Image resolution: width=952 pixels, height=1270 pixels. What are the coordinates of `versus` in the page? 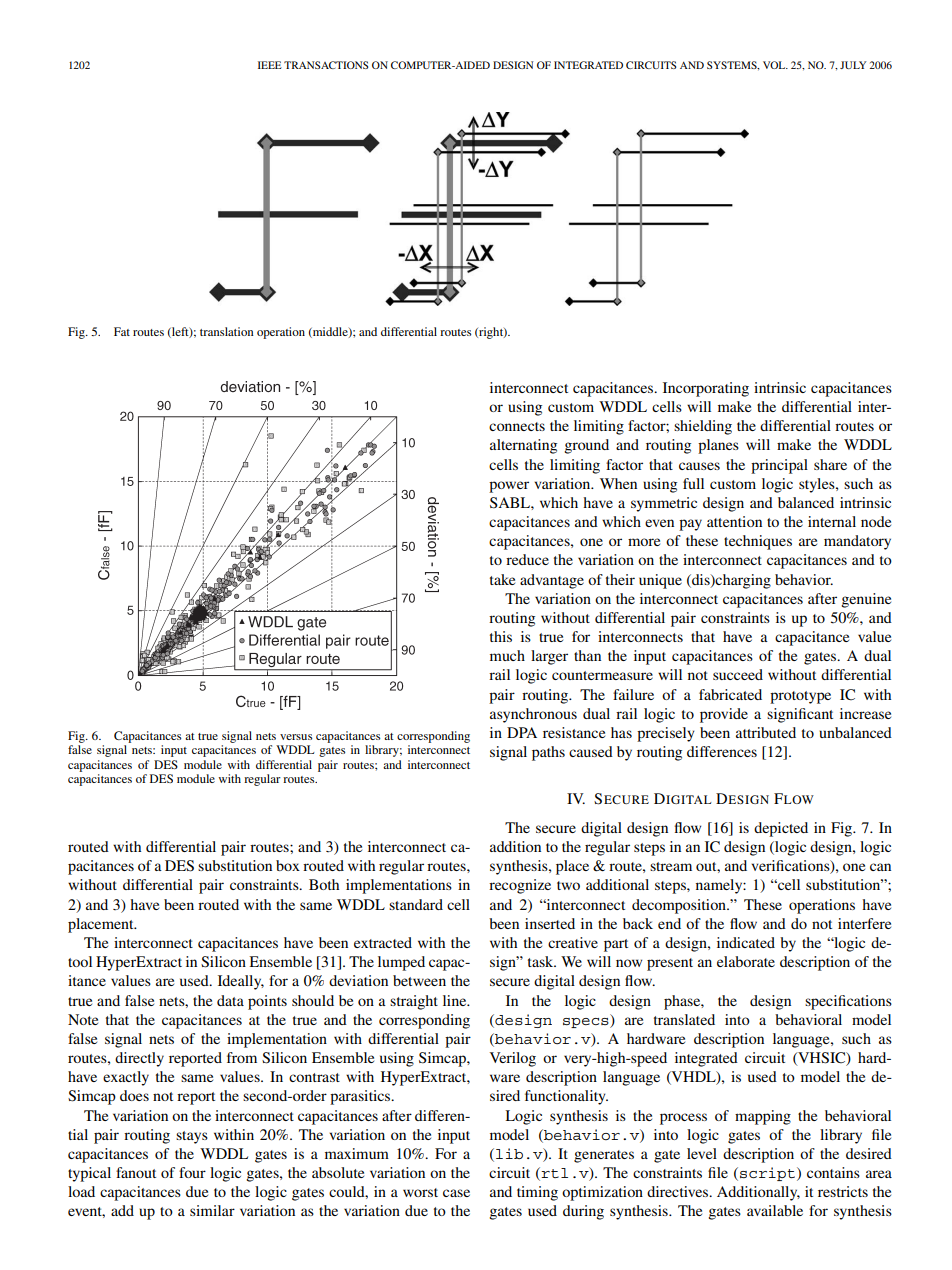 It's located at (296, 737).
